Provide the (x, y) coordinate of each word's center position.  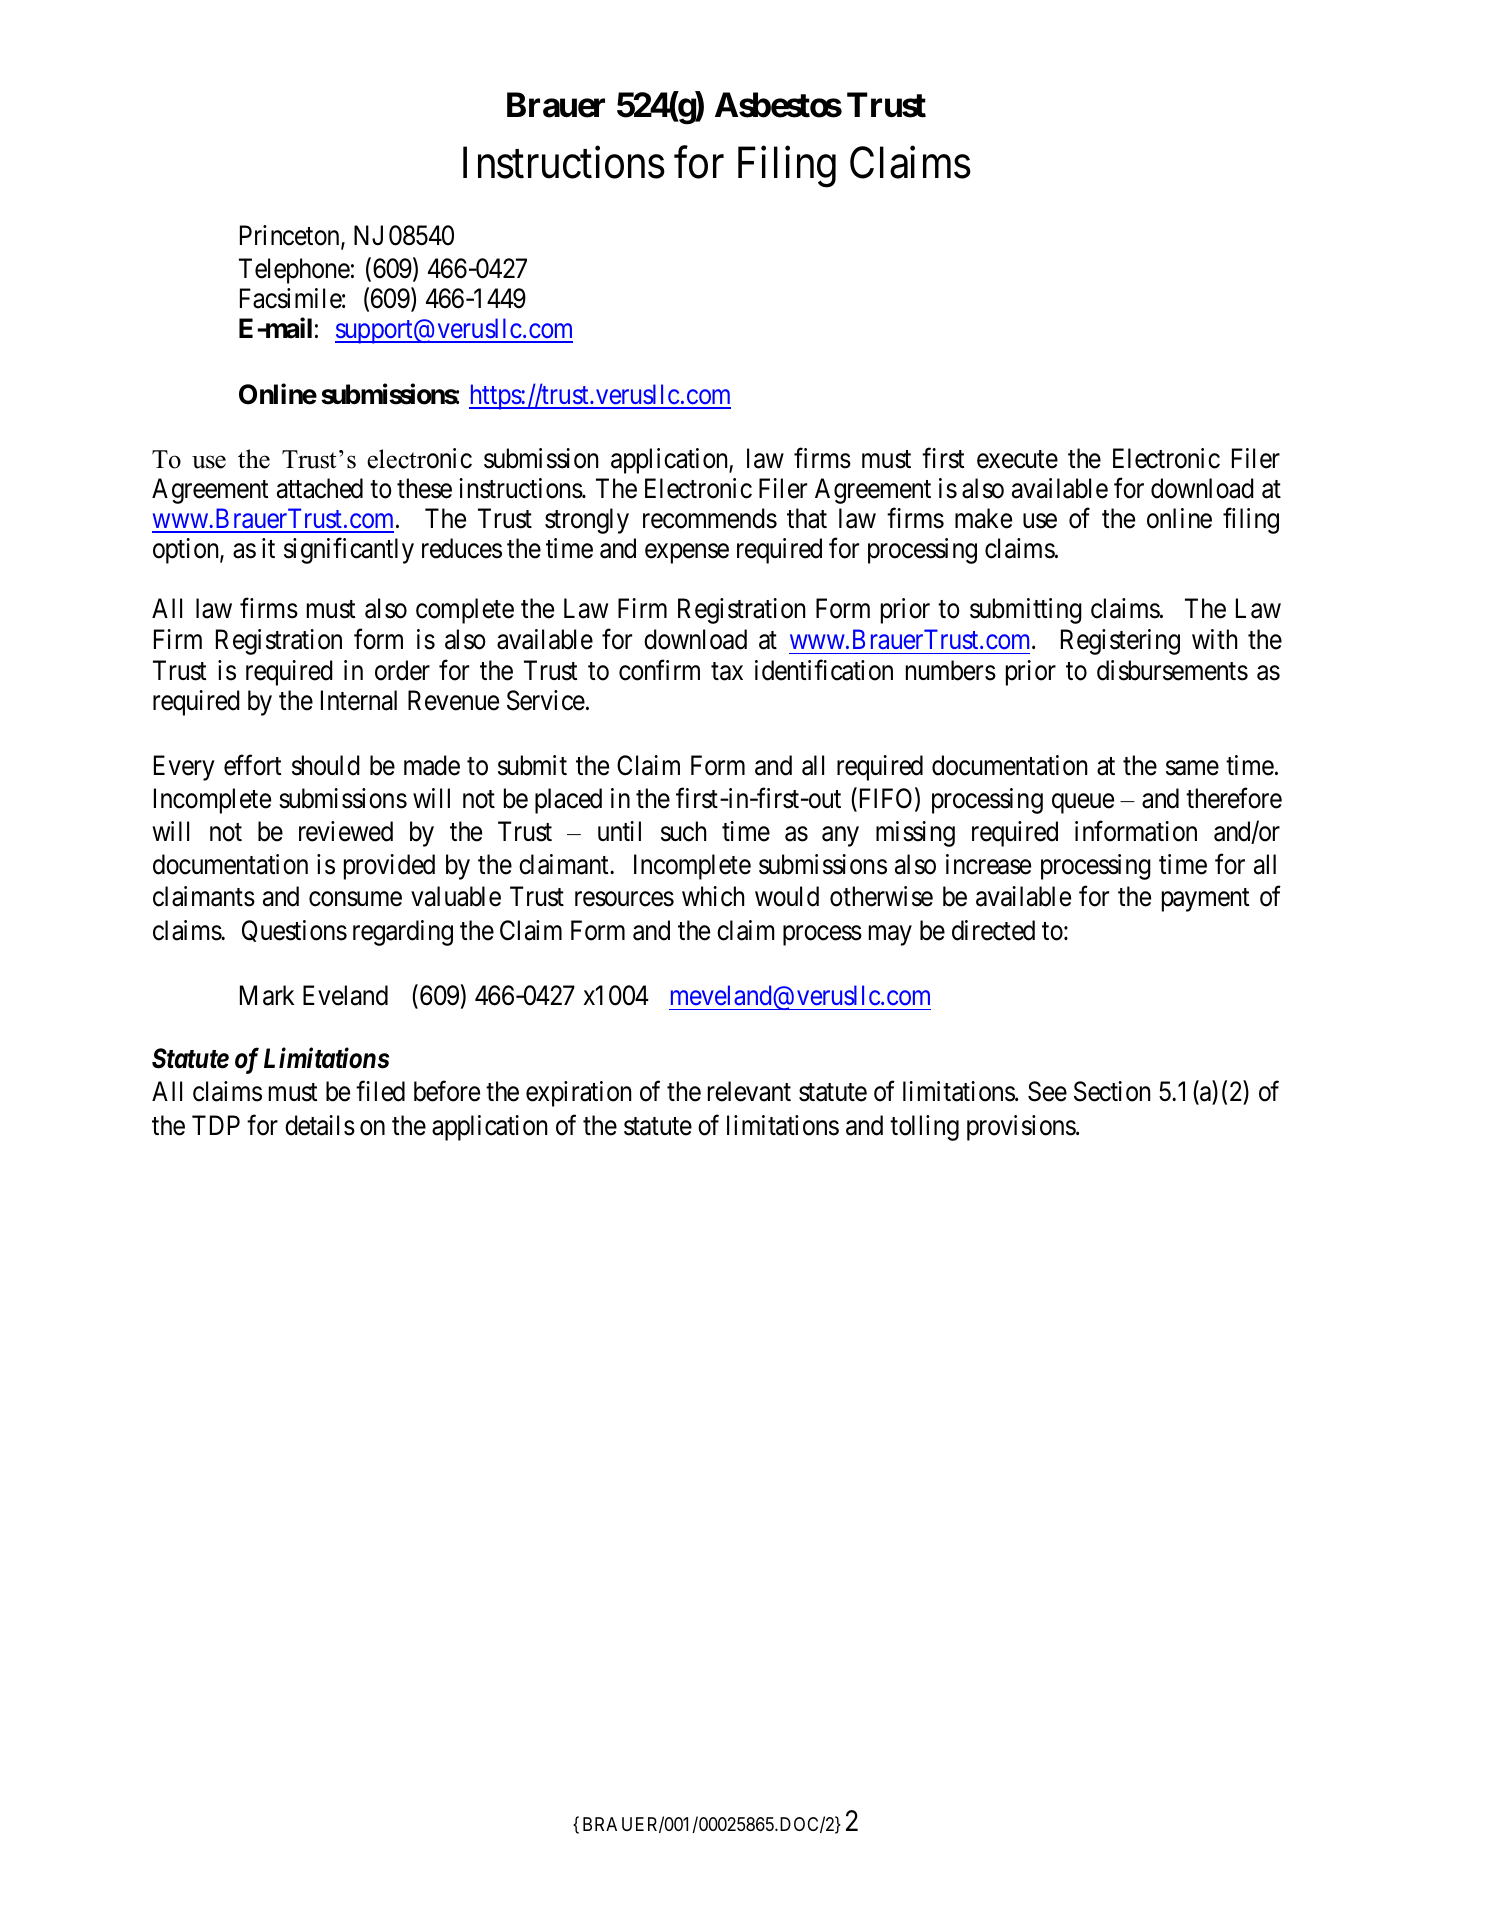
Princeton (291, 236)
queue (1083, 804)
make (983, 518)
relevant (749, 1091)
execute (1017, 459)
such (683, 831)
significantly (349, 551)
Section (1112, 1091)
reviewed (346, 831)
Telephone (294, 271)
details (320, 1125)
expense (687, 554)
